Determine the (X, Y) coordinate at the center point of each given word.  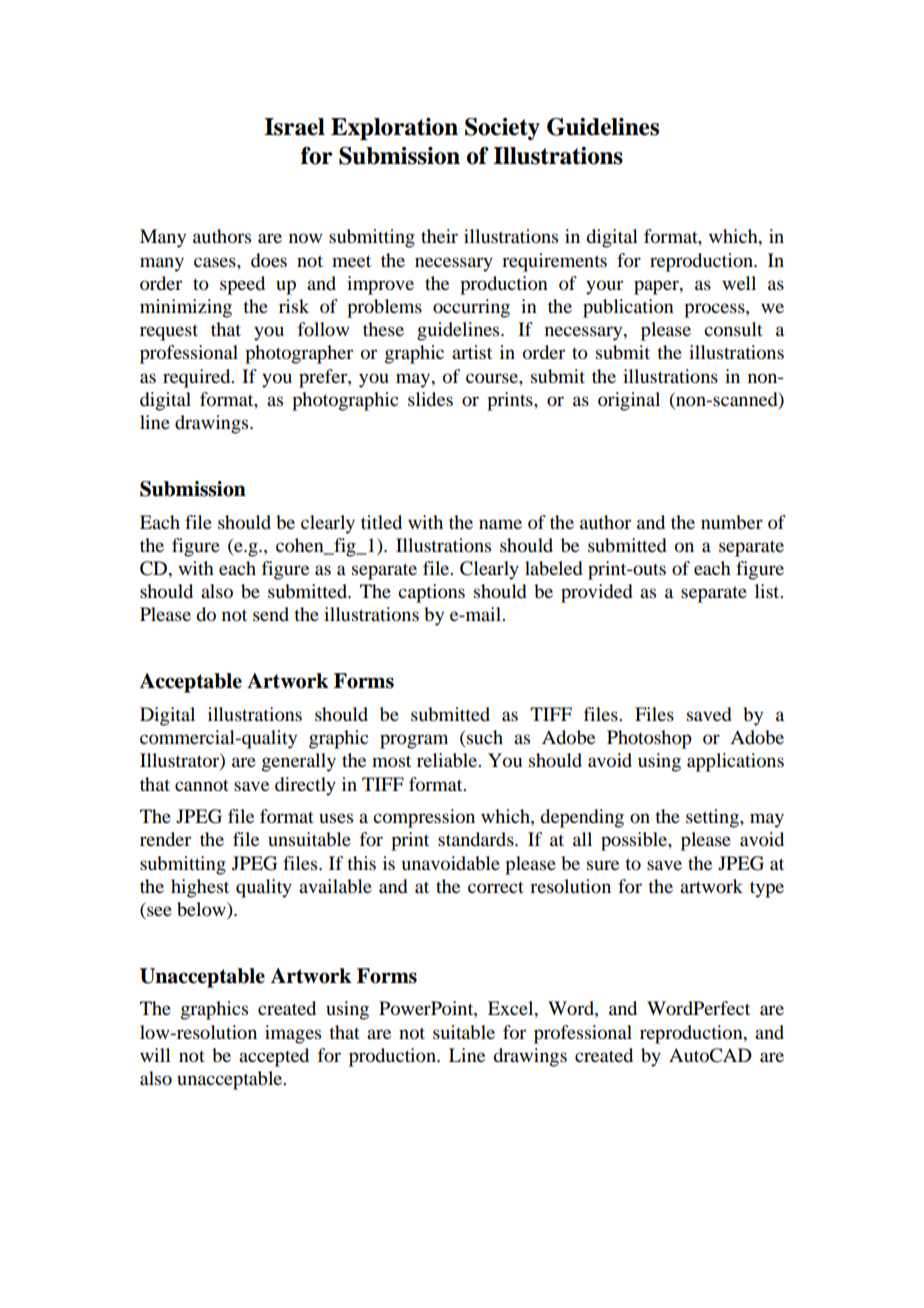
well (739, 283)
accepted (274, 1057)
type (767, 889)
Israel (294, 127)
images (293, 1034)
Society (502, 129)
